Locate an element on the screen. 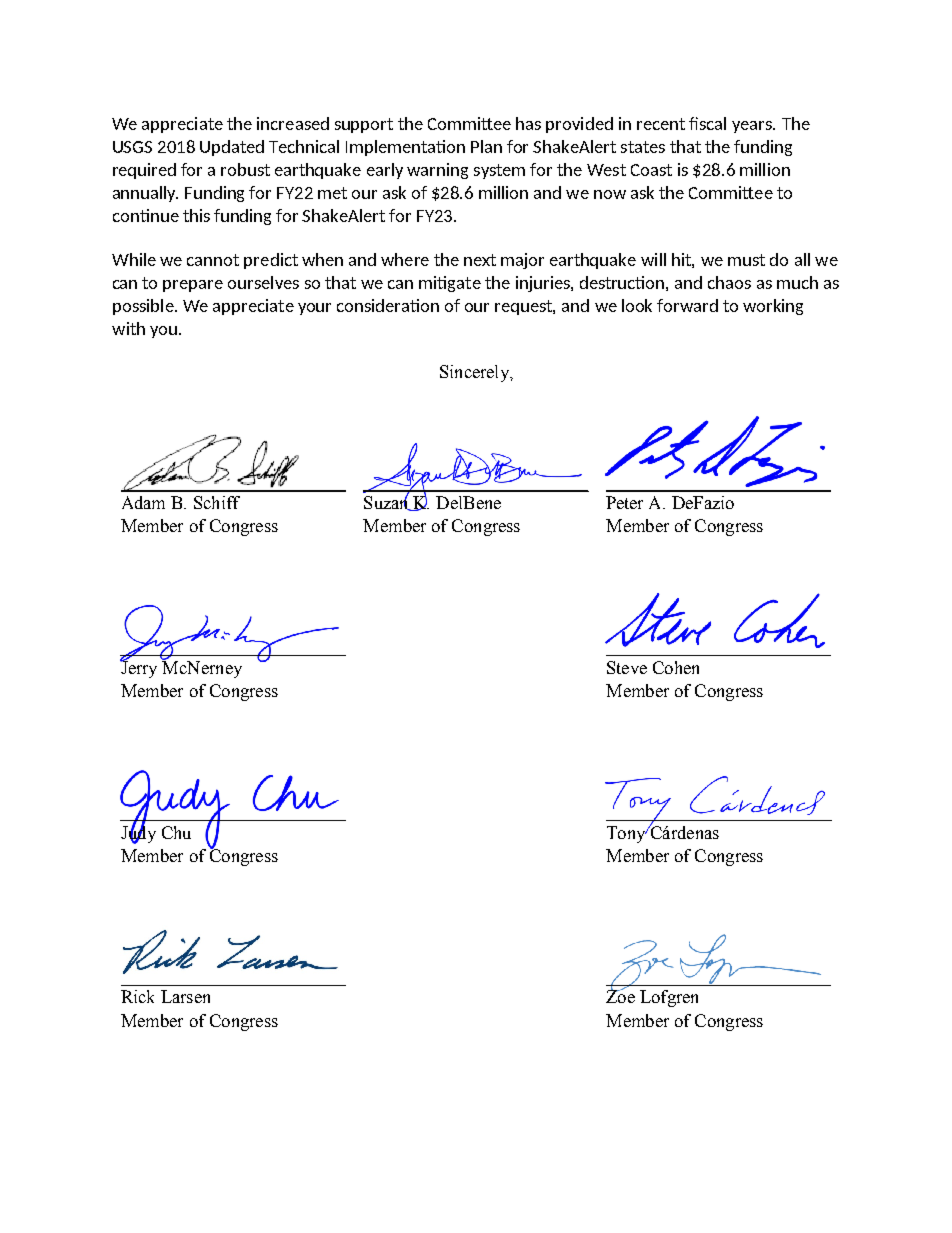 Image resolution: width=952 pixels, height=1233 pixels. fiscal is located at coordinates (707, 123).
